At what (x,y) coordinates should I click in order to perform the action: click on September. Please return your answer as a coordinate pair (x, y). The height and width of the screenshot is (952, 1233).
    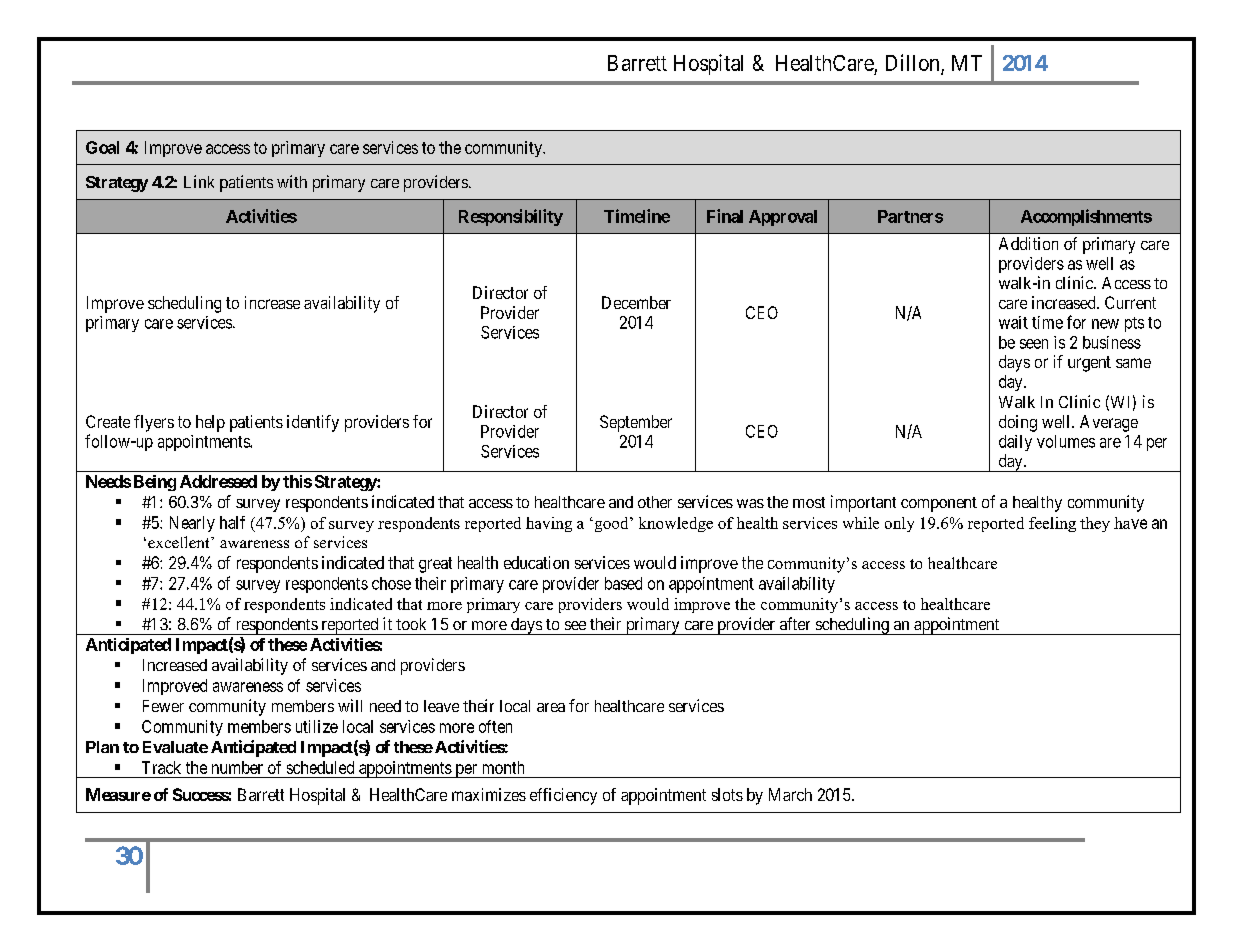
    Looking at the image, I should click on (636, 423).
